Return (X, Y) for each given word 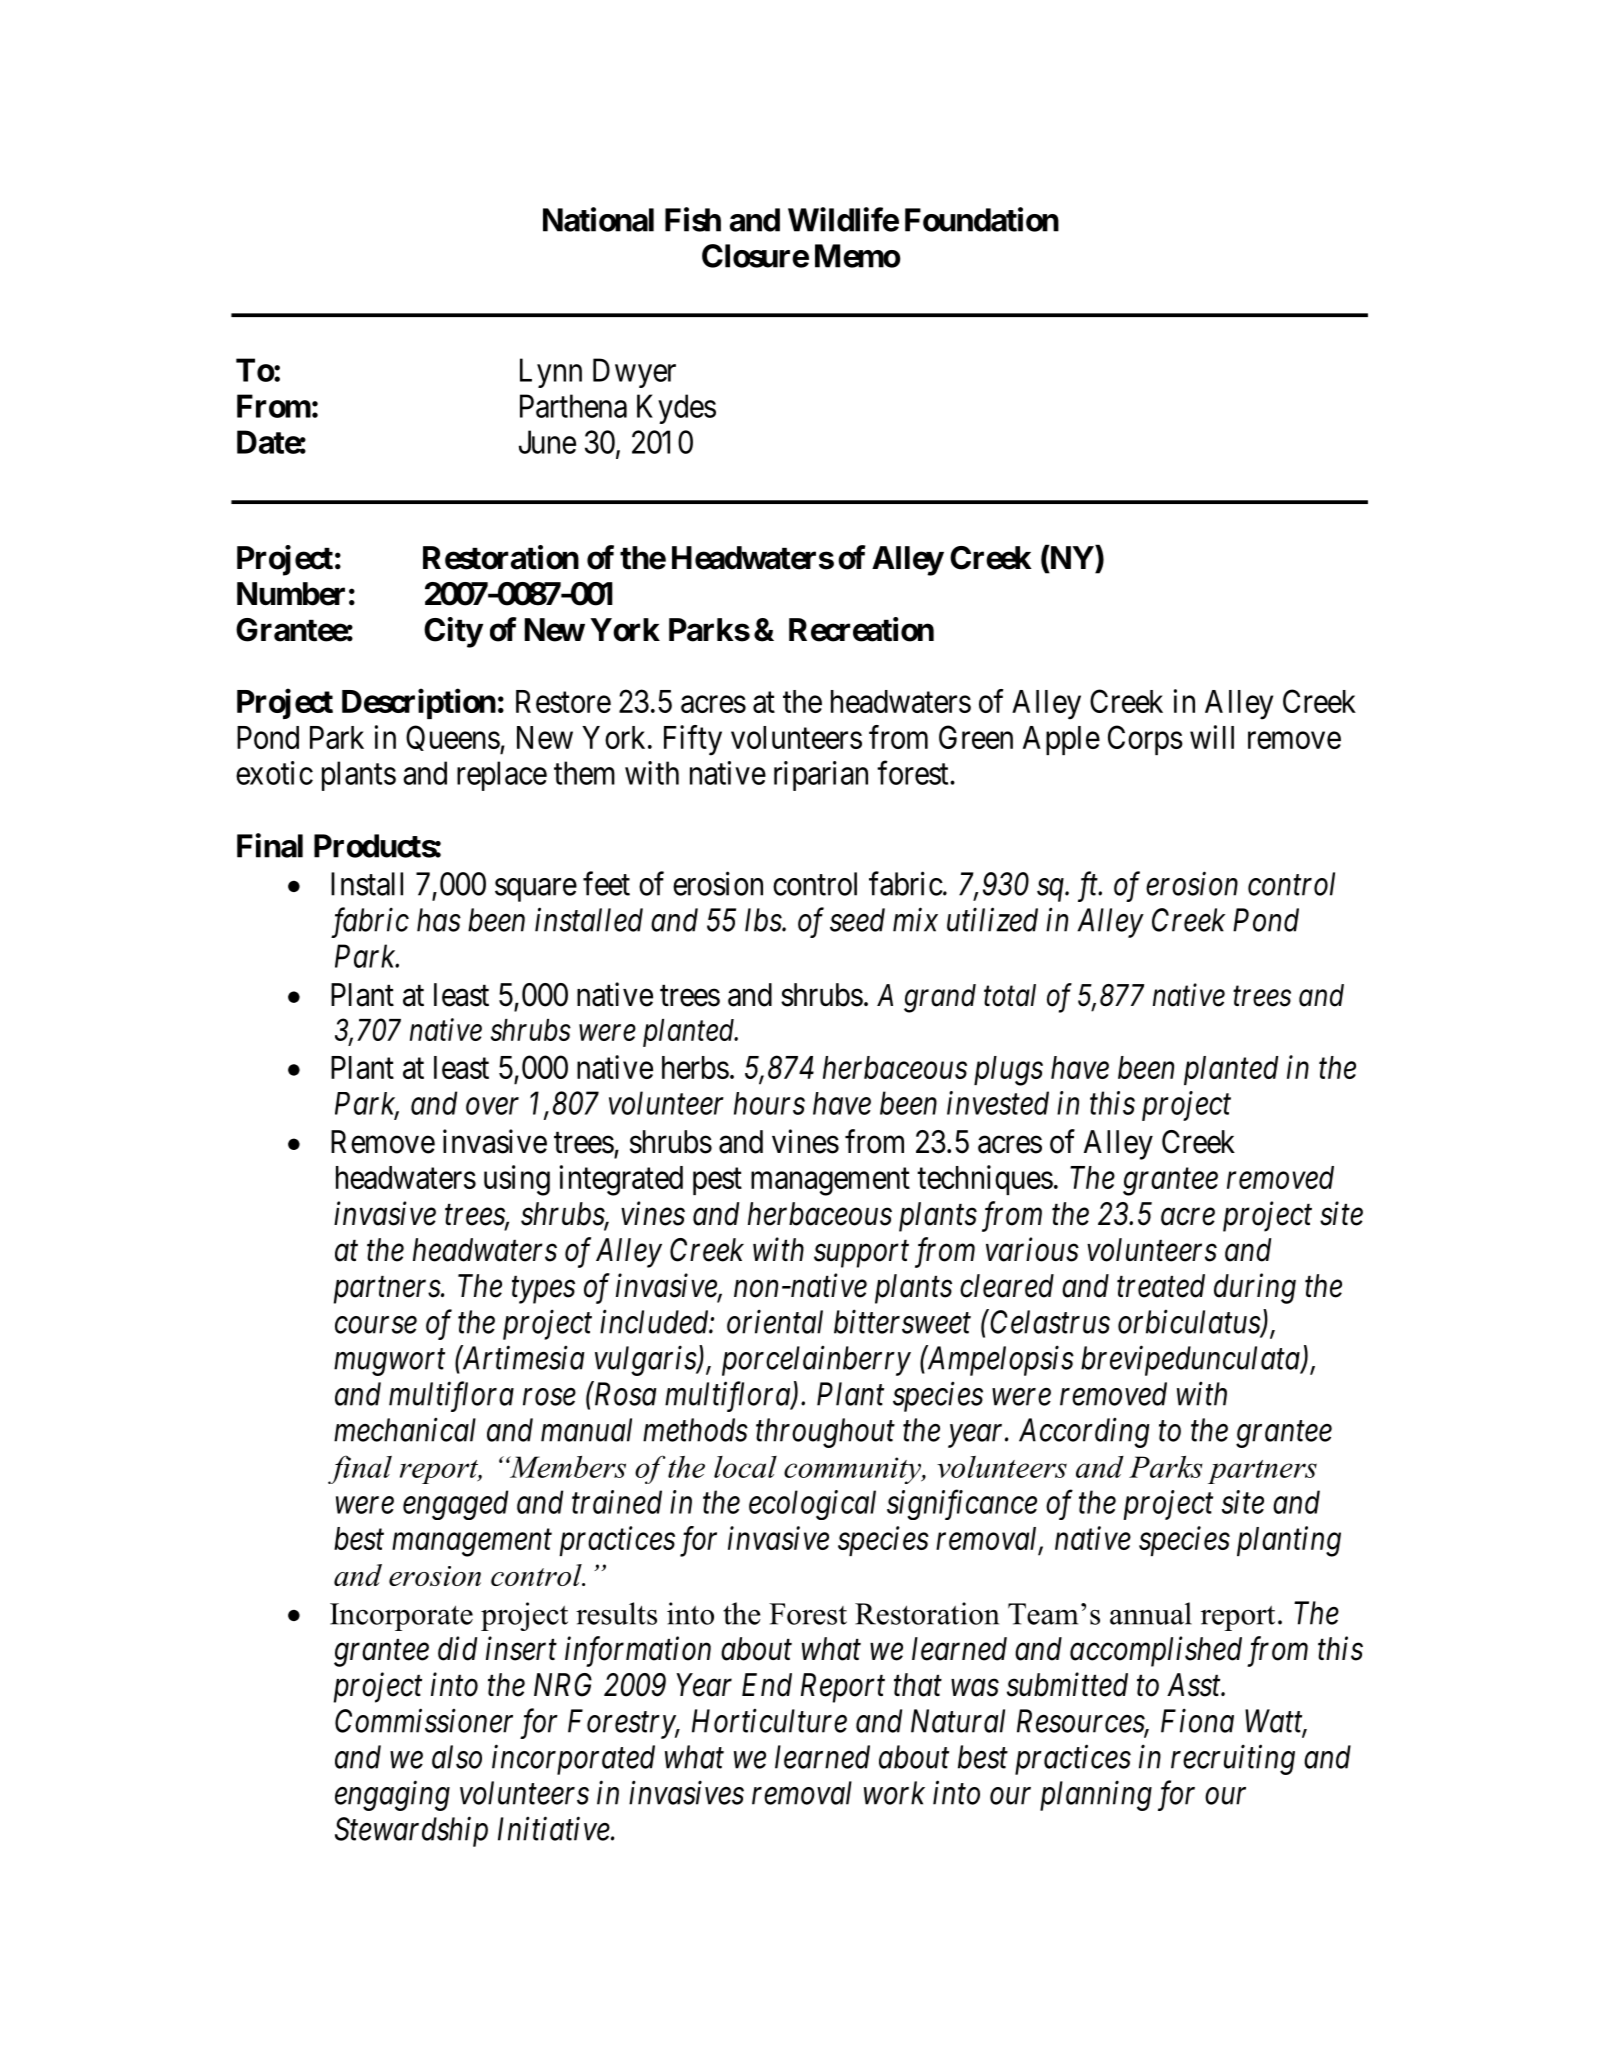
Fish (693, 219)
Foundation (982, 219)
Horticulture (769, 1721)
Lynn (551, 373)
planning (1096, 1795)
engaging (392, 1796)
